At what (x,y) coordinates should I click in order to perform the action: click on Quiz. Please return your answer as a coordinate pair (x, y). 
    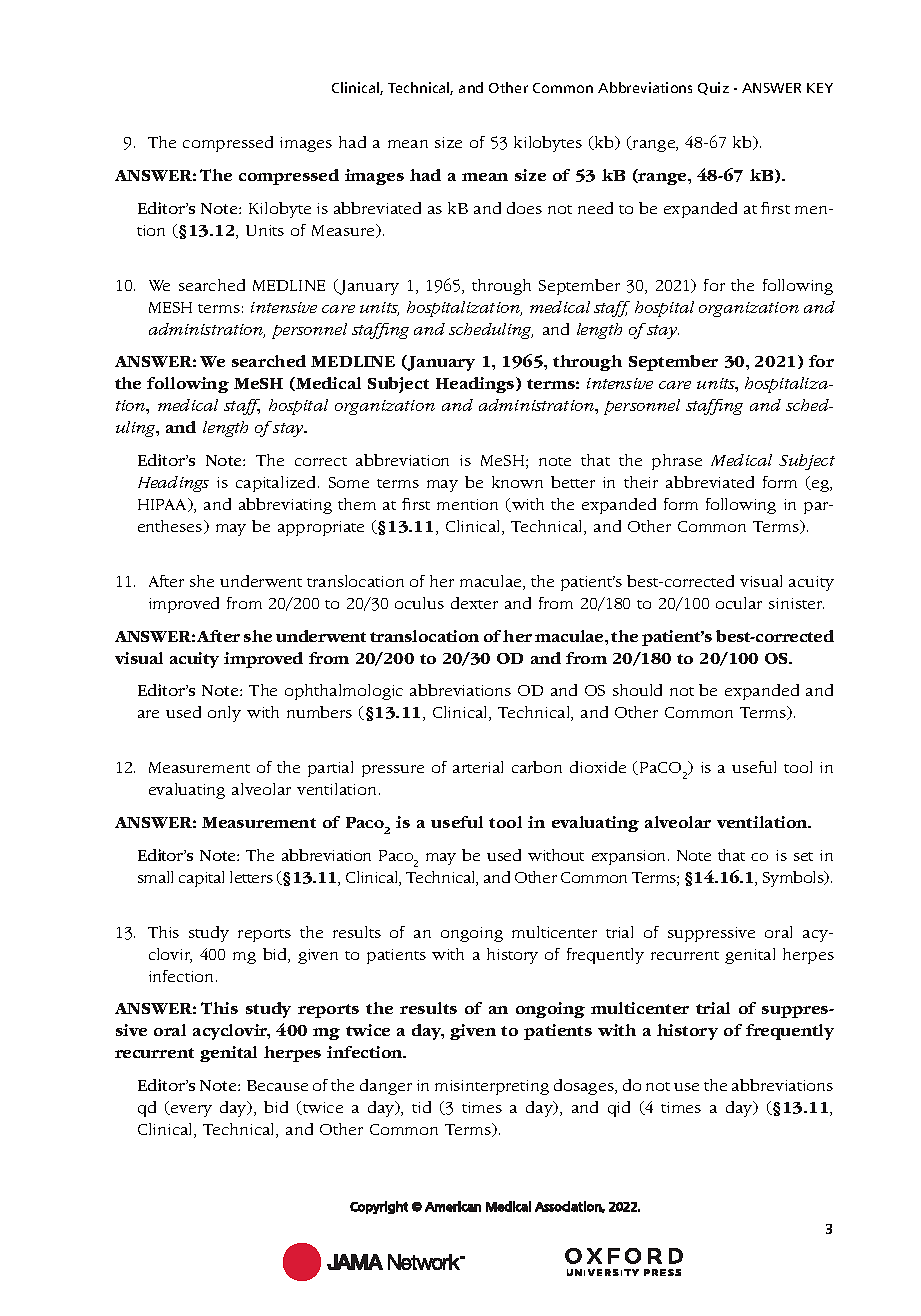
    Looking at the image, I should click on (713, 88).
